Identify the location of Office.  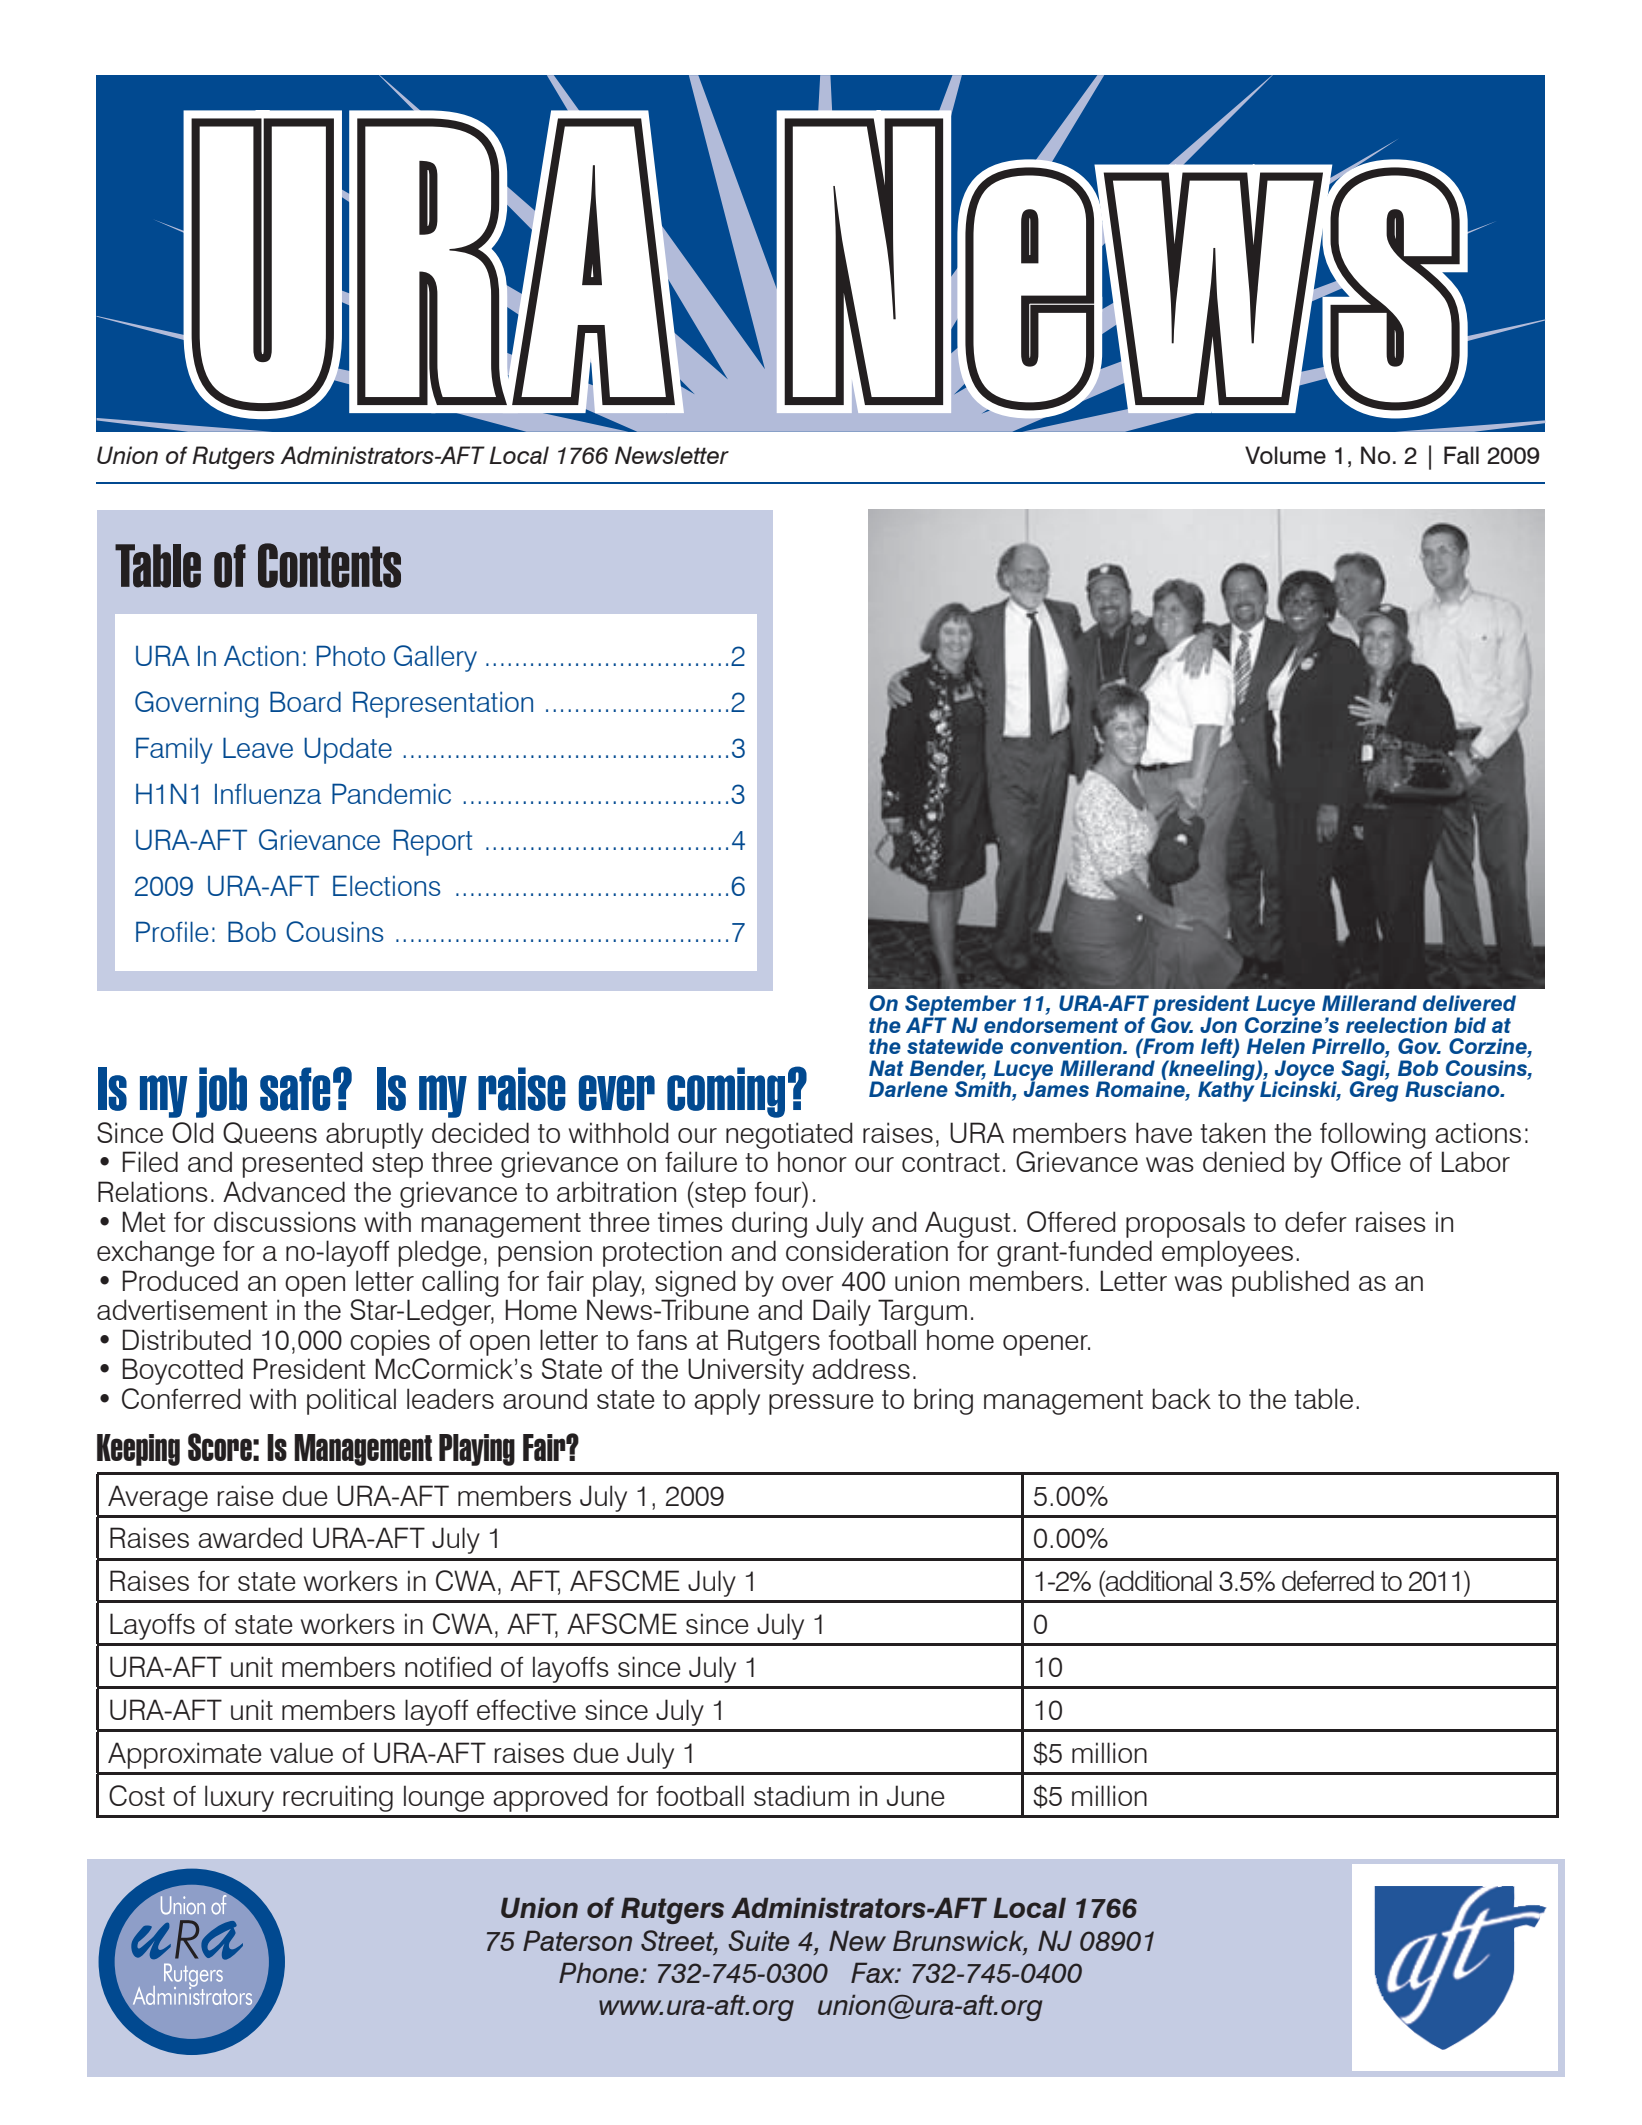
(1366, 1161).
